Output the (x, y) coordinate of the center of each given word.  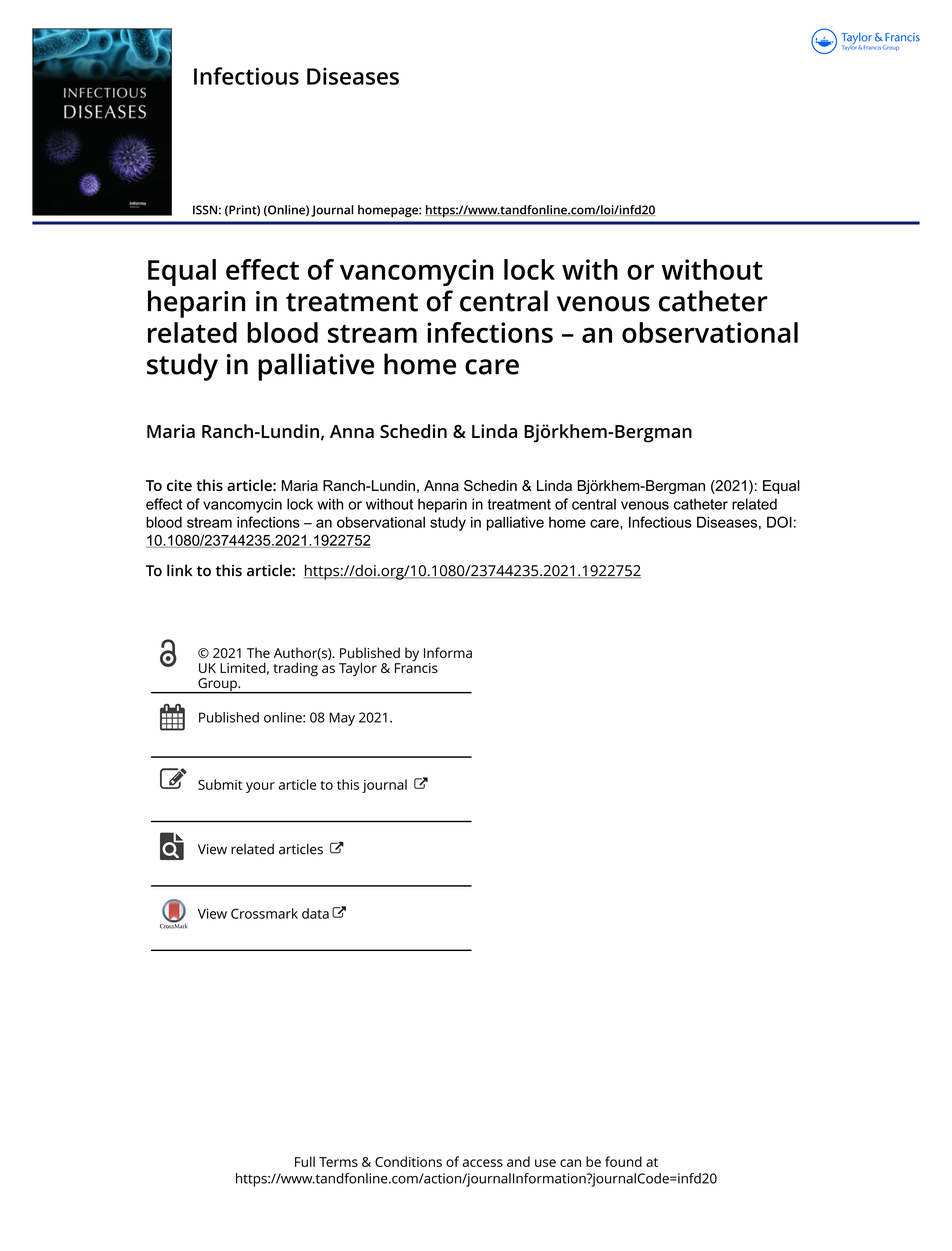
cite (179, 485)
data (315, 913)
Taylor (358, 669)
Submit (220, 784)
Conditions (408, 1161)
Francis (416, 666)
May (342, 719)
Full (305, 1161)
